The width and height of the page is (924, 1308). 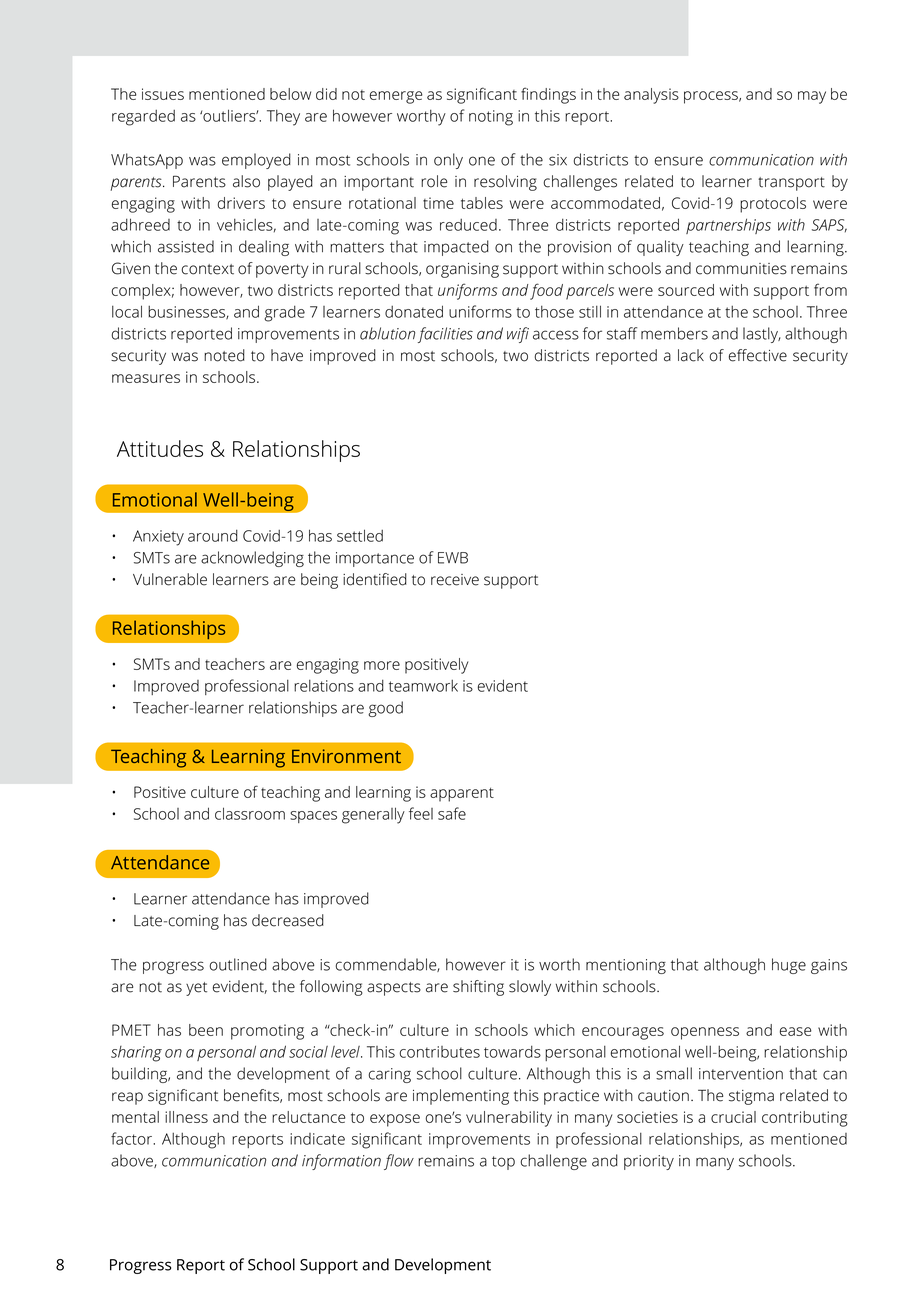 I want to click on Vulnerable, so click(x=170, y=579).
